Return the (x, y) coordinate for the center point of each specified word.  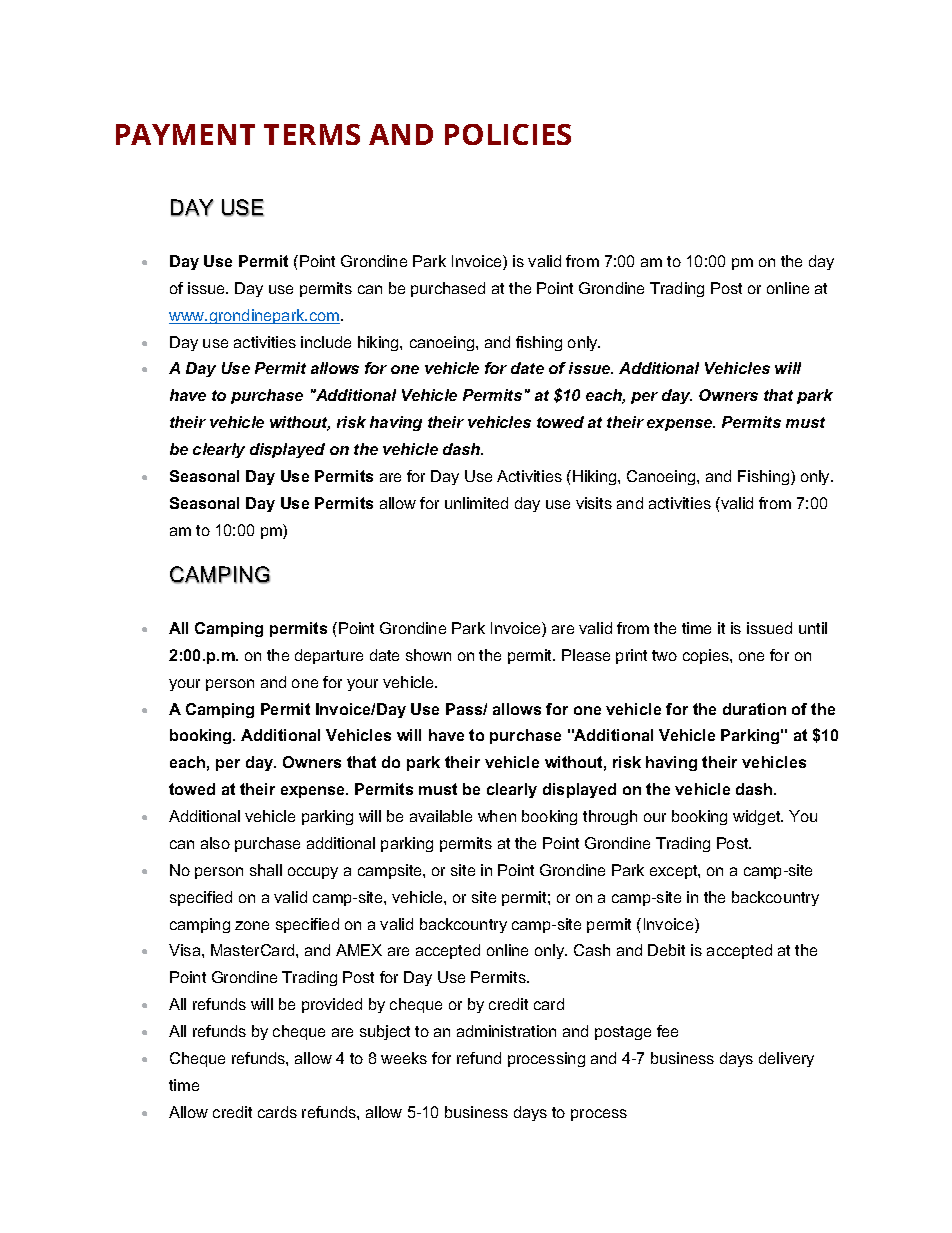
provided (332, 1005)
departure (329, 656)
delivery (786, 1059)
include (326, 342)
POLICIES (508, 134)
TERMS (312, 134)
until (813, 628)
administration (506, 1031)
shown (428, 655)
